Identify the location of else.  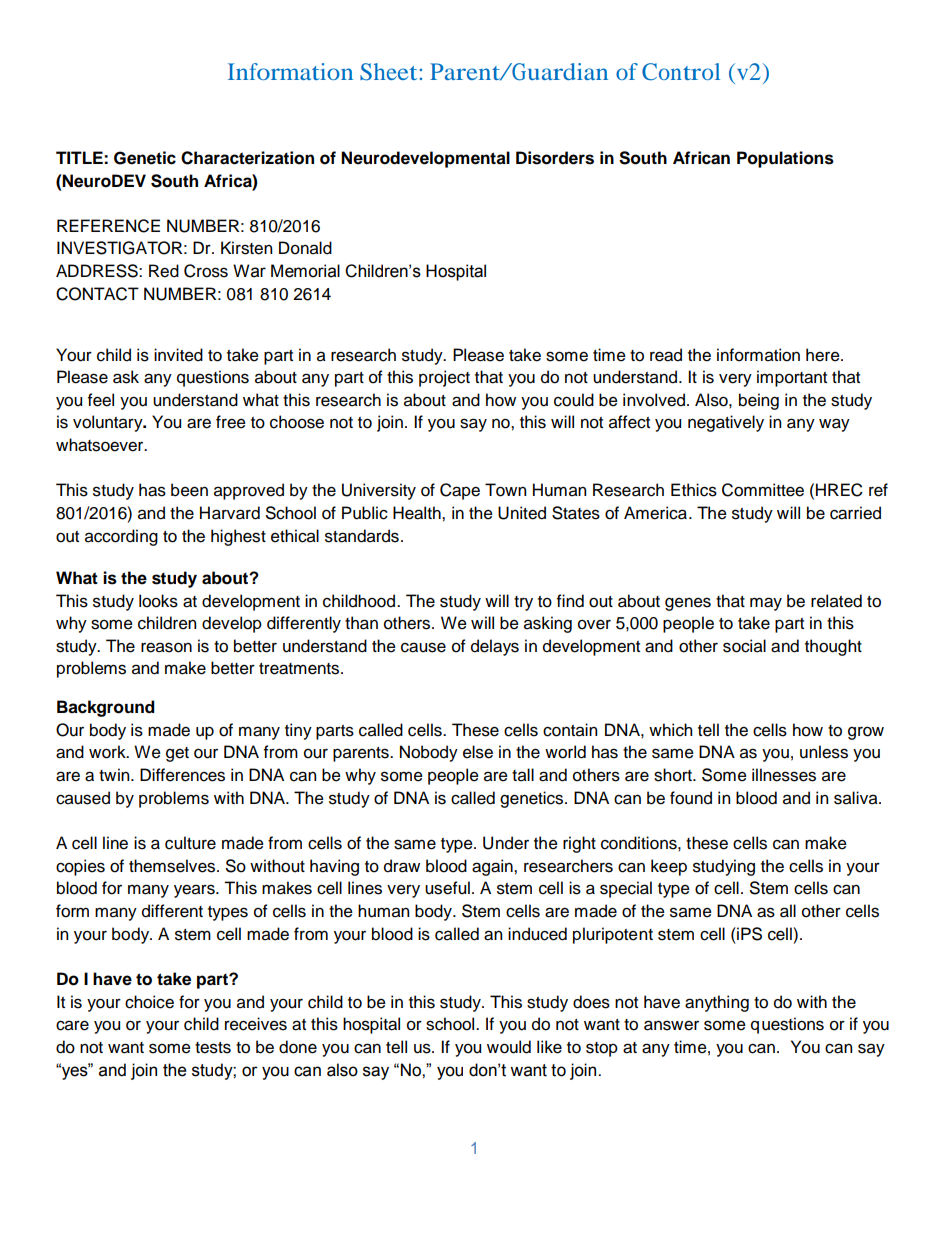
(478, 752).
